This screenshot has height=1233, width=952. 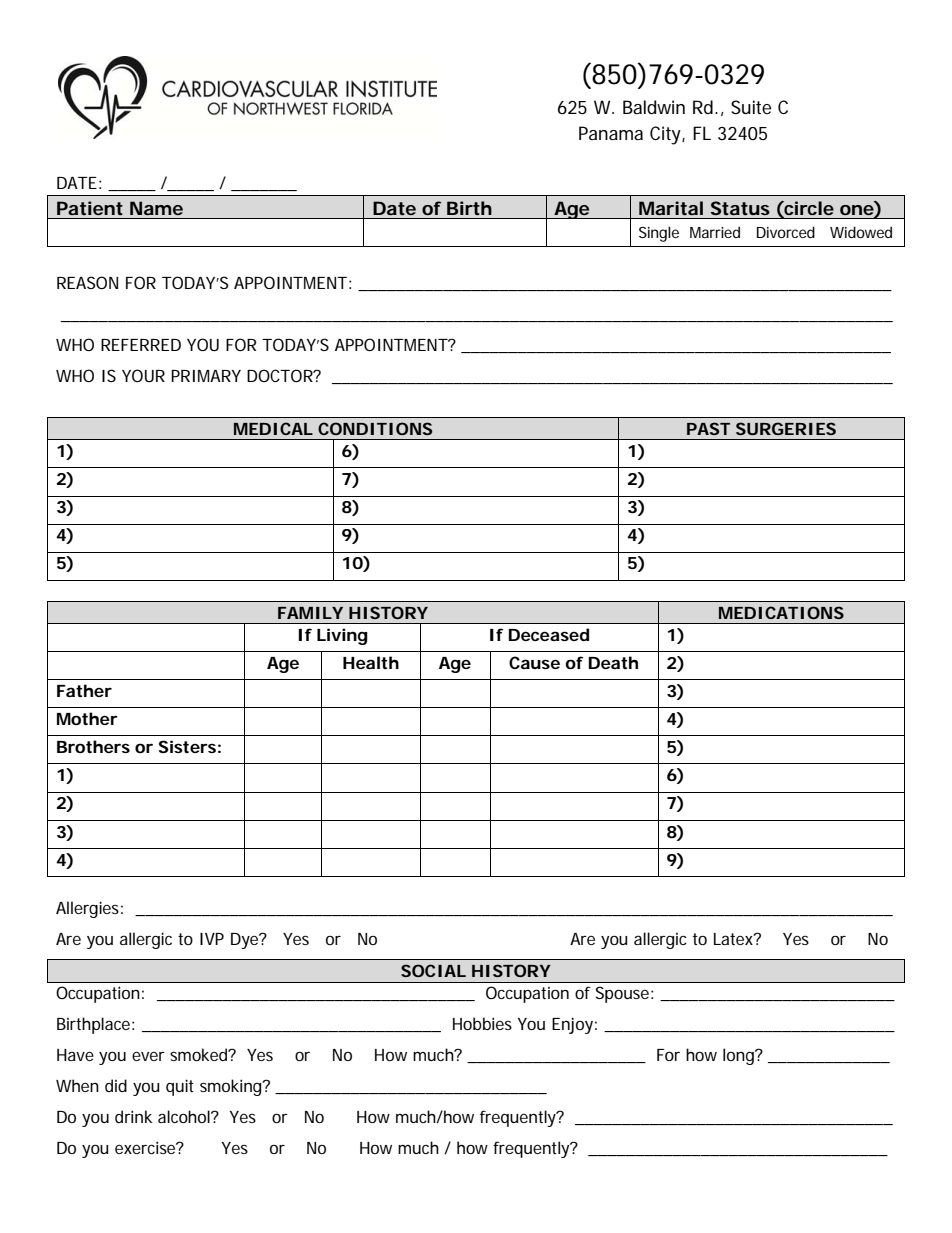 What do you see at coordinates (739, 1056) in the screenshot?
I see `long` at bounding box center [739, 1056].
